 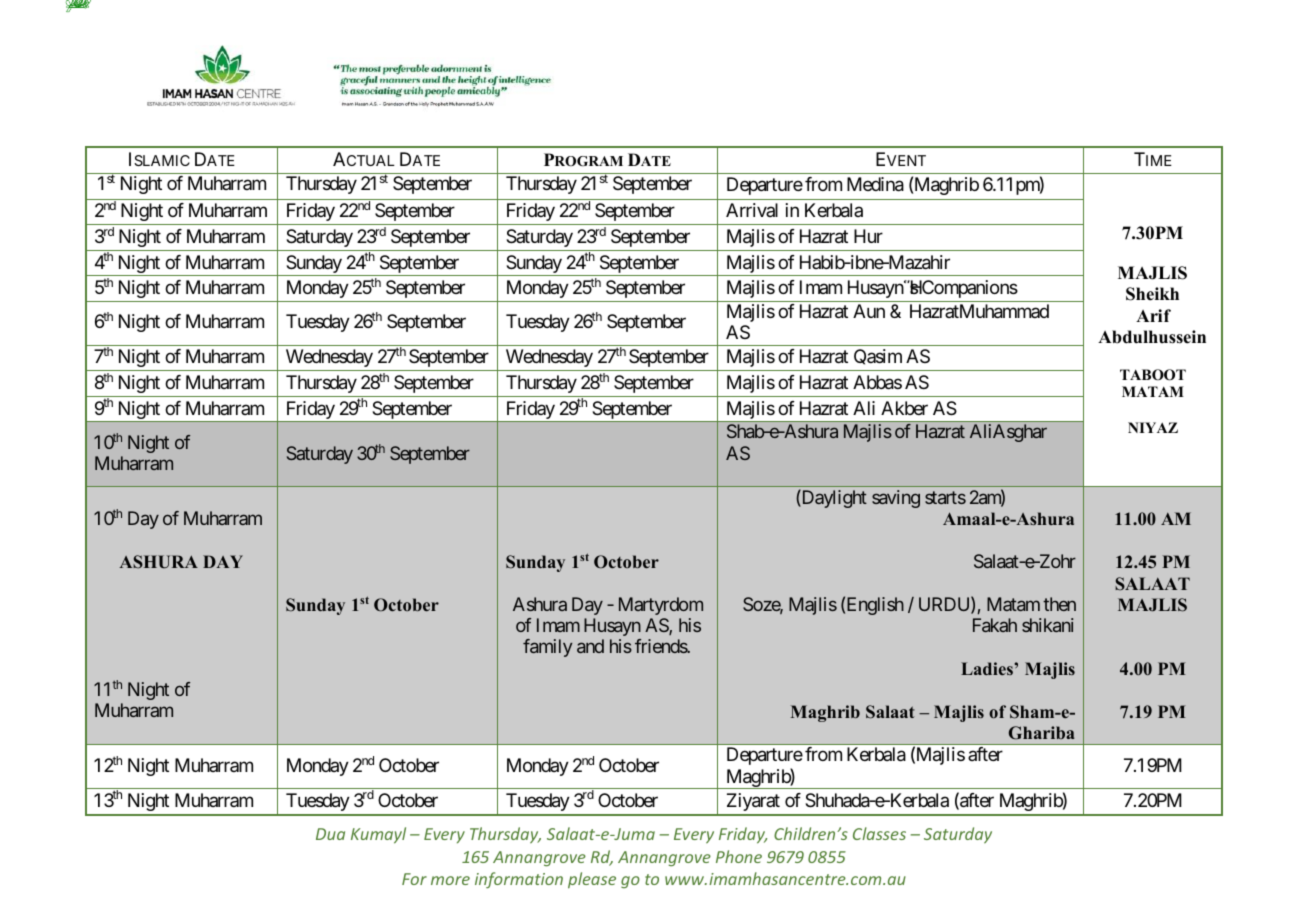 What do you see at coordinates (450, 880) in the page?
I see `more` at bounding box center [450, 880].
